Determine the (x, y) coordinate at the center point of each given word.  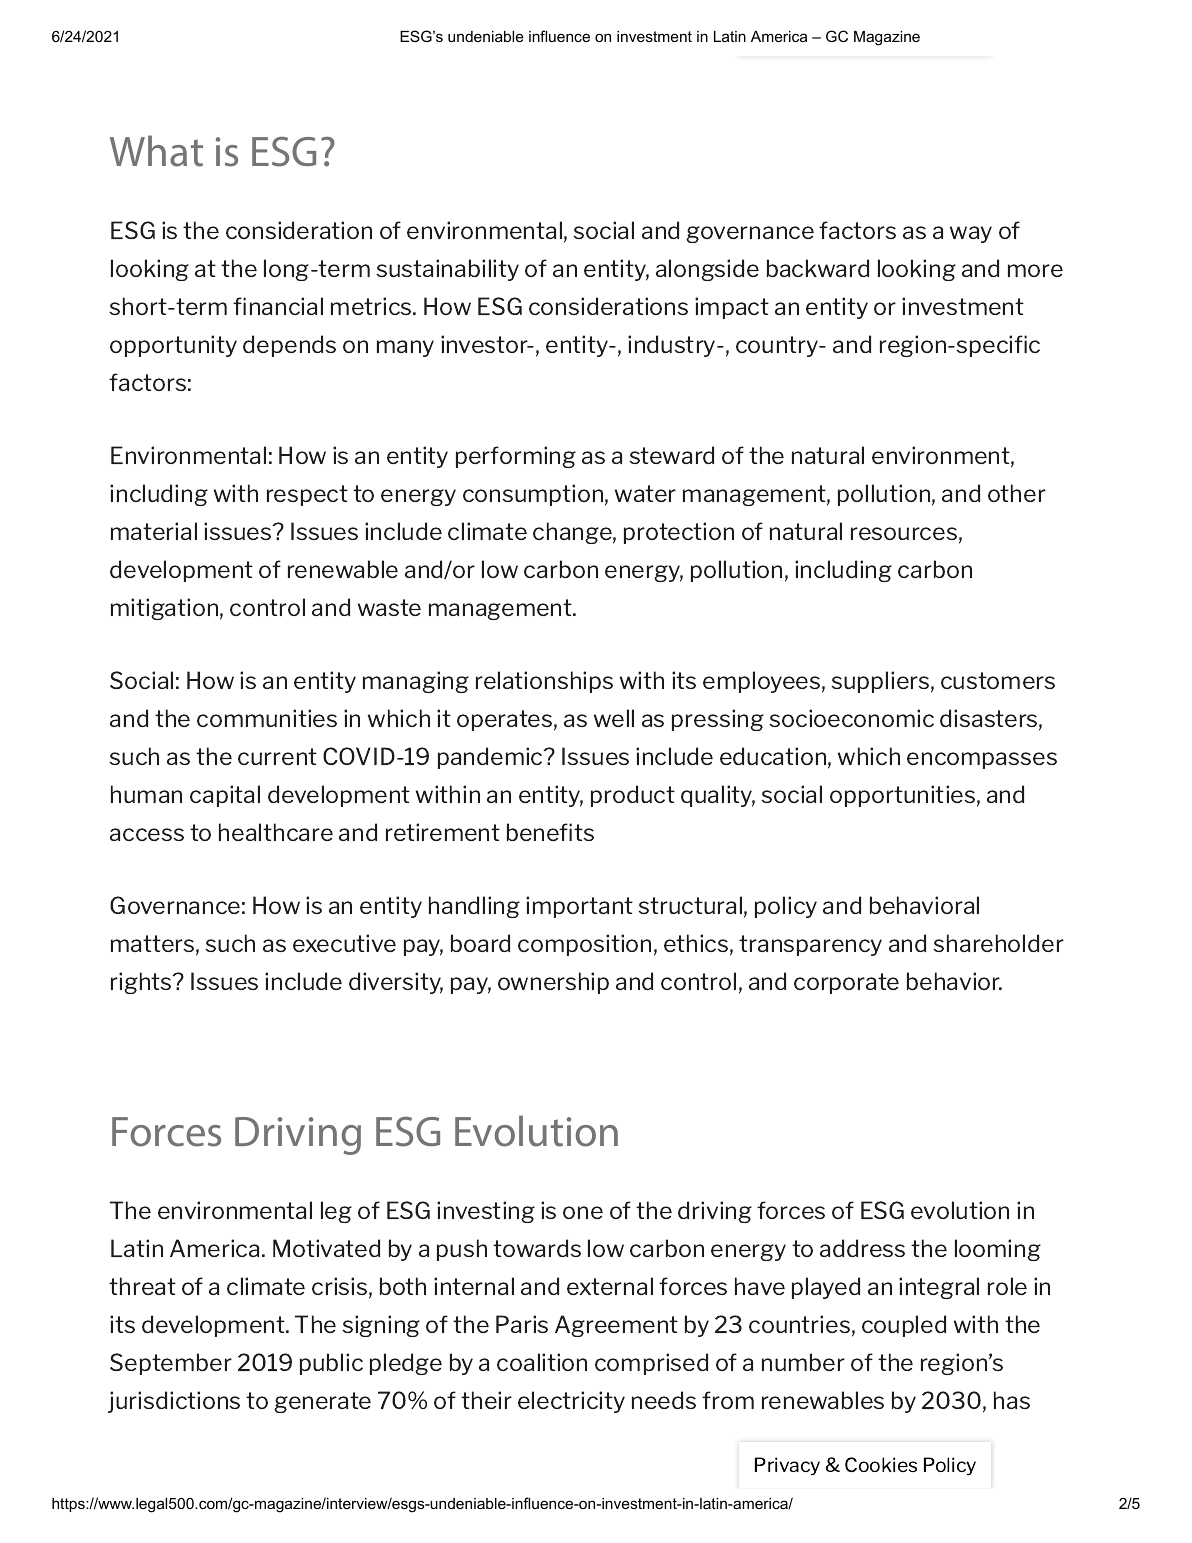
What (156, 151)
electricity (571, 1402)
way (971, 234)
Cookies (881, 1464)
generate (322, 1402)
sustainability (447, 270)
